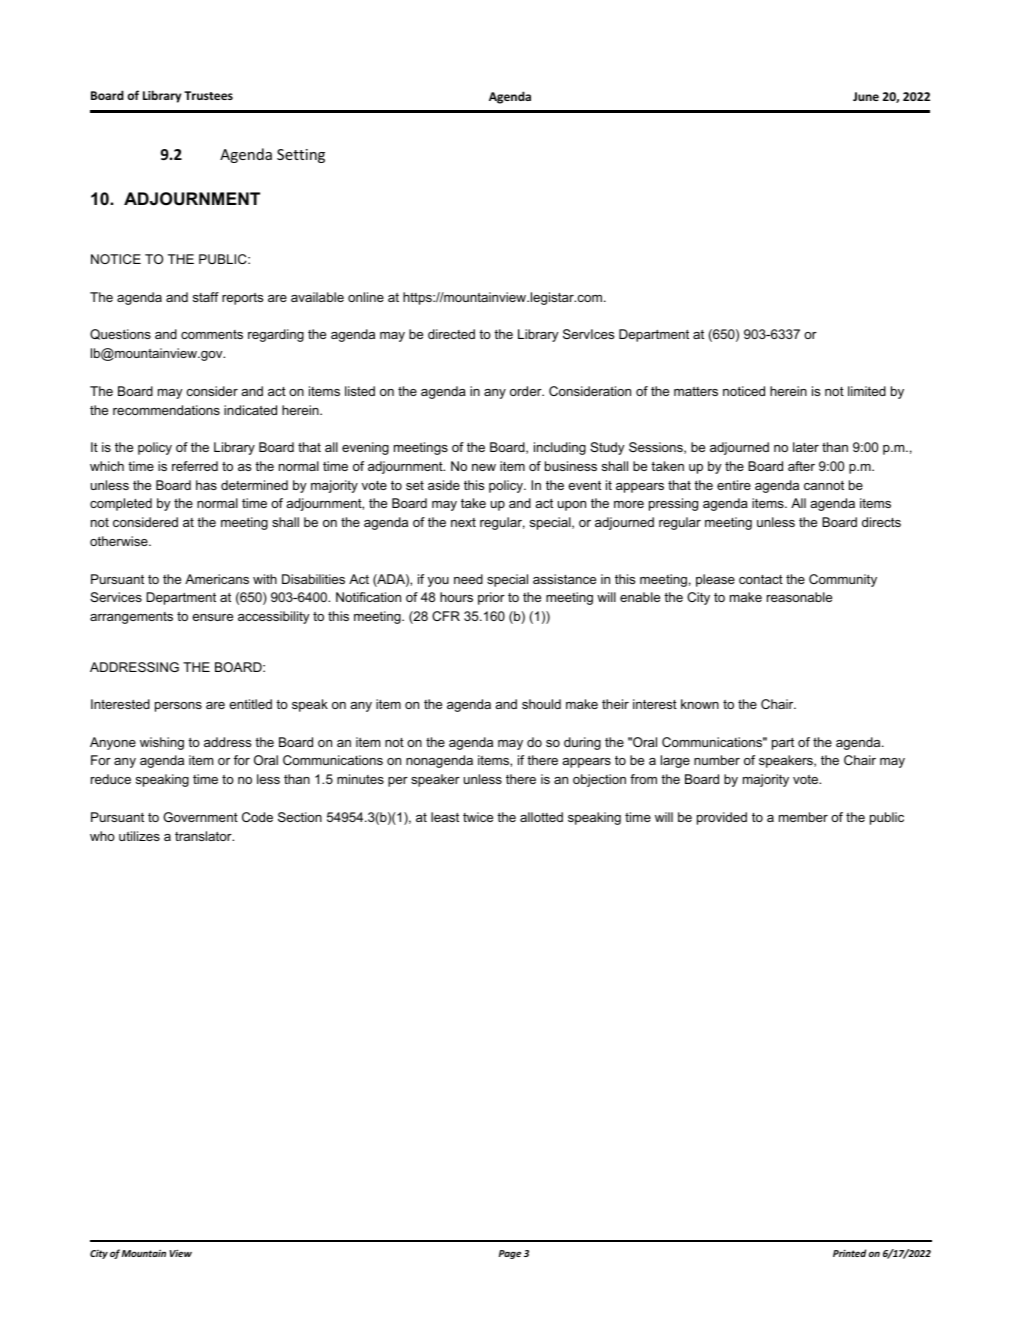 This page has width=1022, height=1322. What do you see at coordinates (301, 156) in the page?
I see `Setting` at bounding box center [301, 156].
